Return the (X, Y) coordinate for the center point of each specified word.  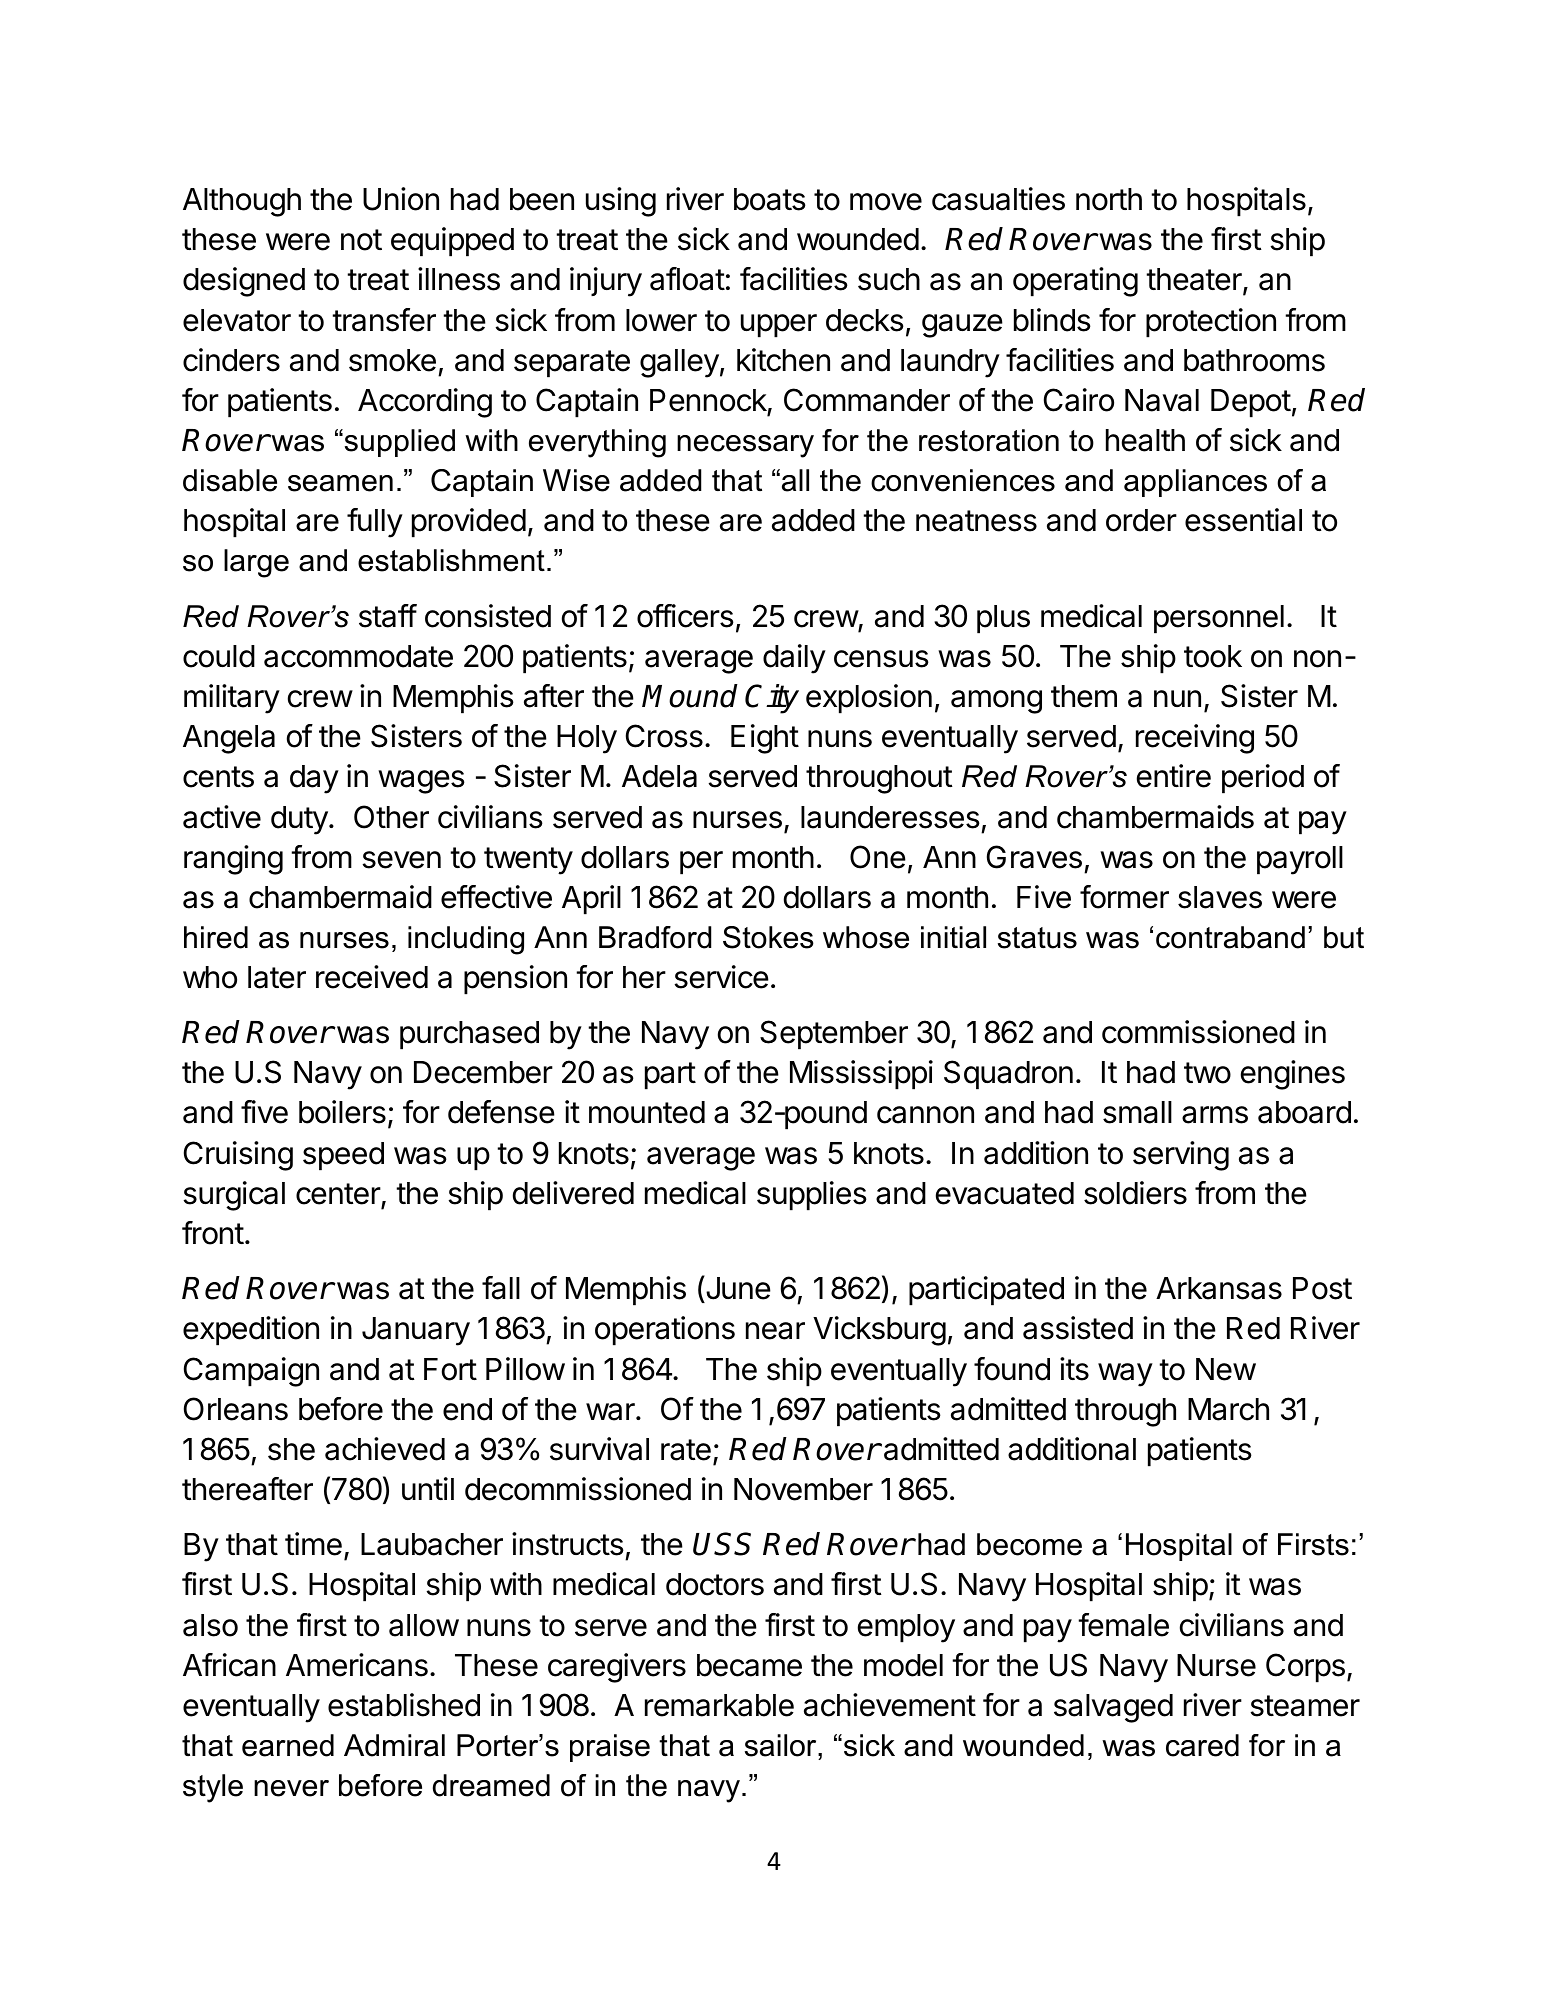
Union (401, 199)
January (416, 1331)
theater (1195, 281)
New (1226, 1369)
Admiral (394, 1745)
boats (770, 199)
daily (794, 659)
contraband (1230, 937)
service (721, 977)
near (775, 1331)
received (372, 977)
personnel (1219, 619)
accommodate (358, 656)
